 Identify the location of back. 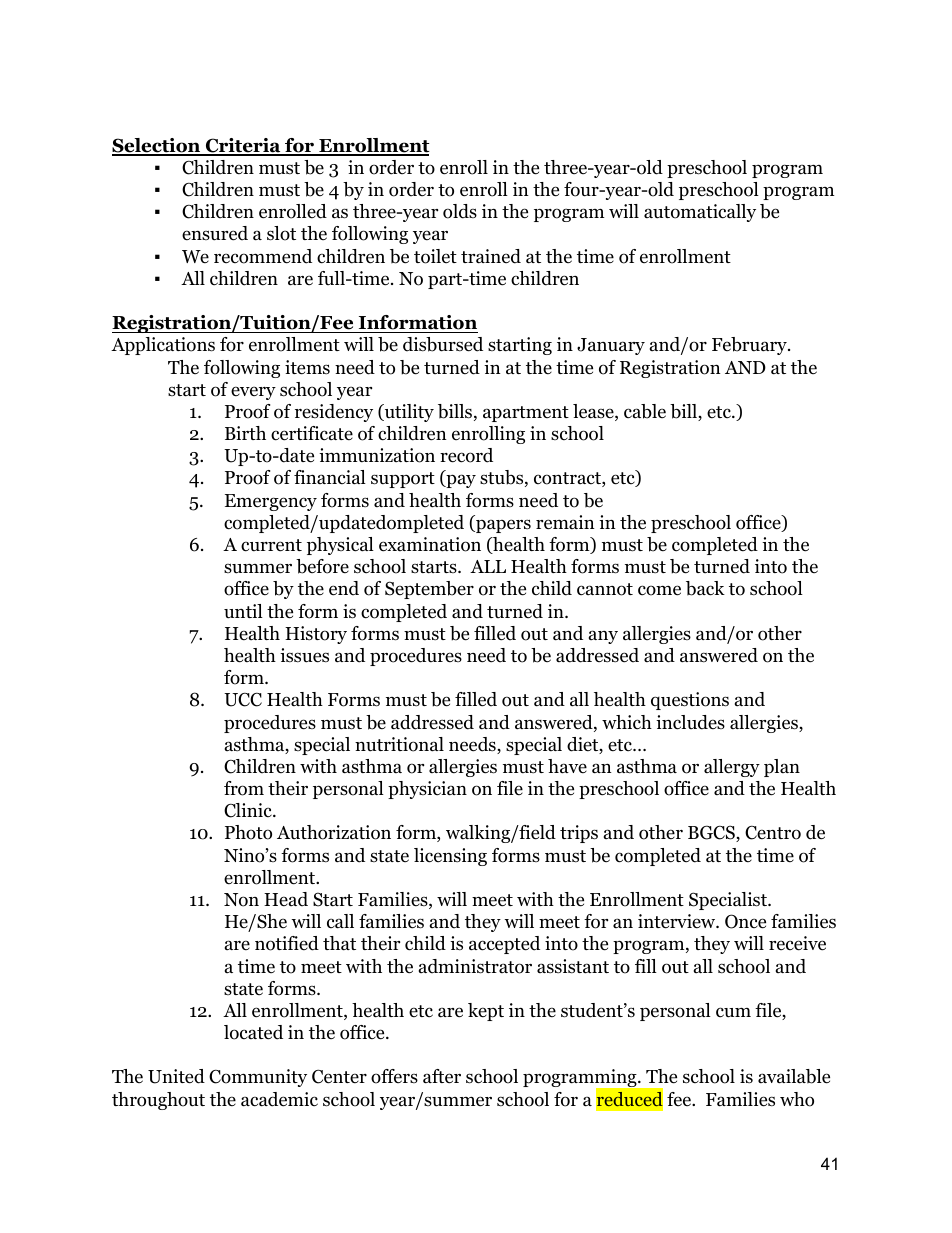
(705, 588).
